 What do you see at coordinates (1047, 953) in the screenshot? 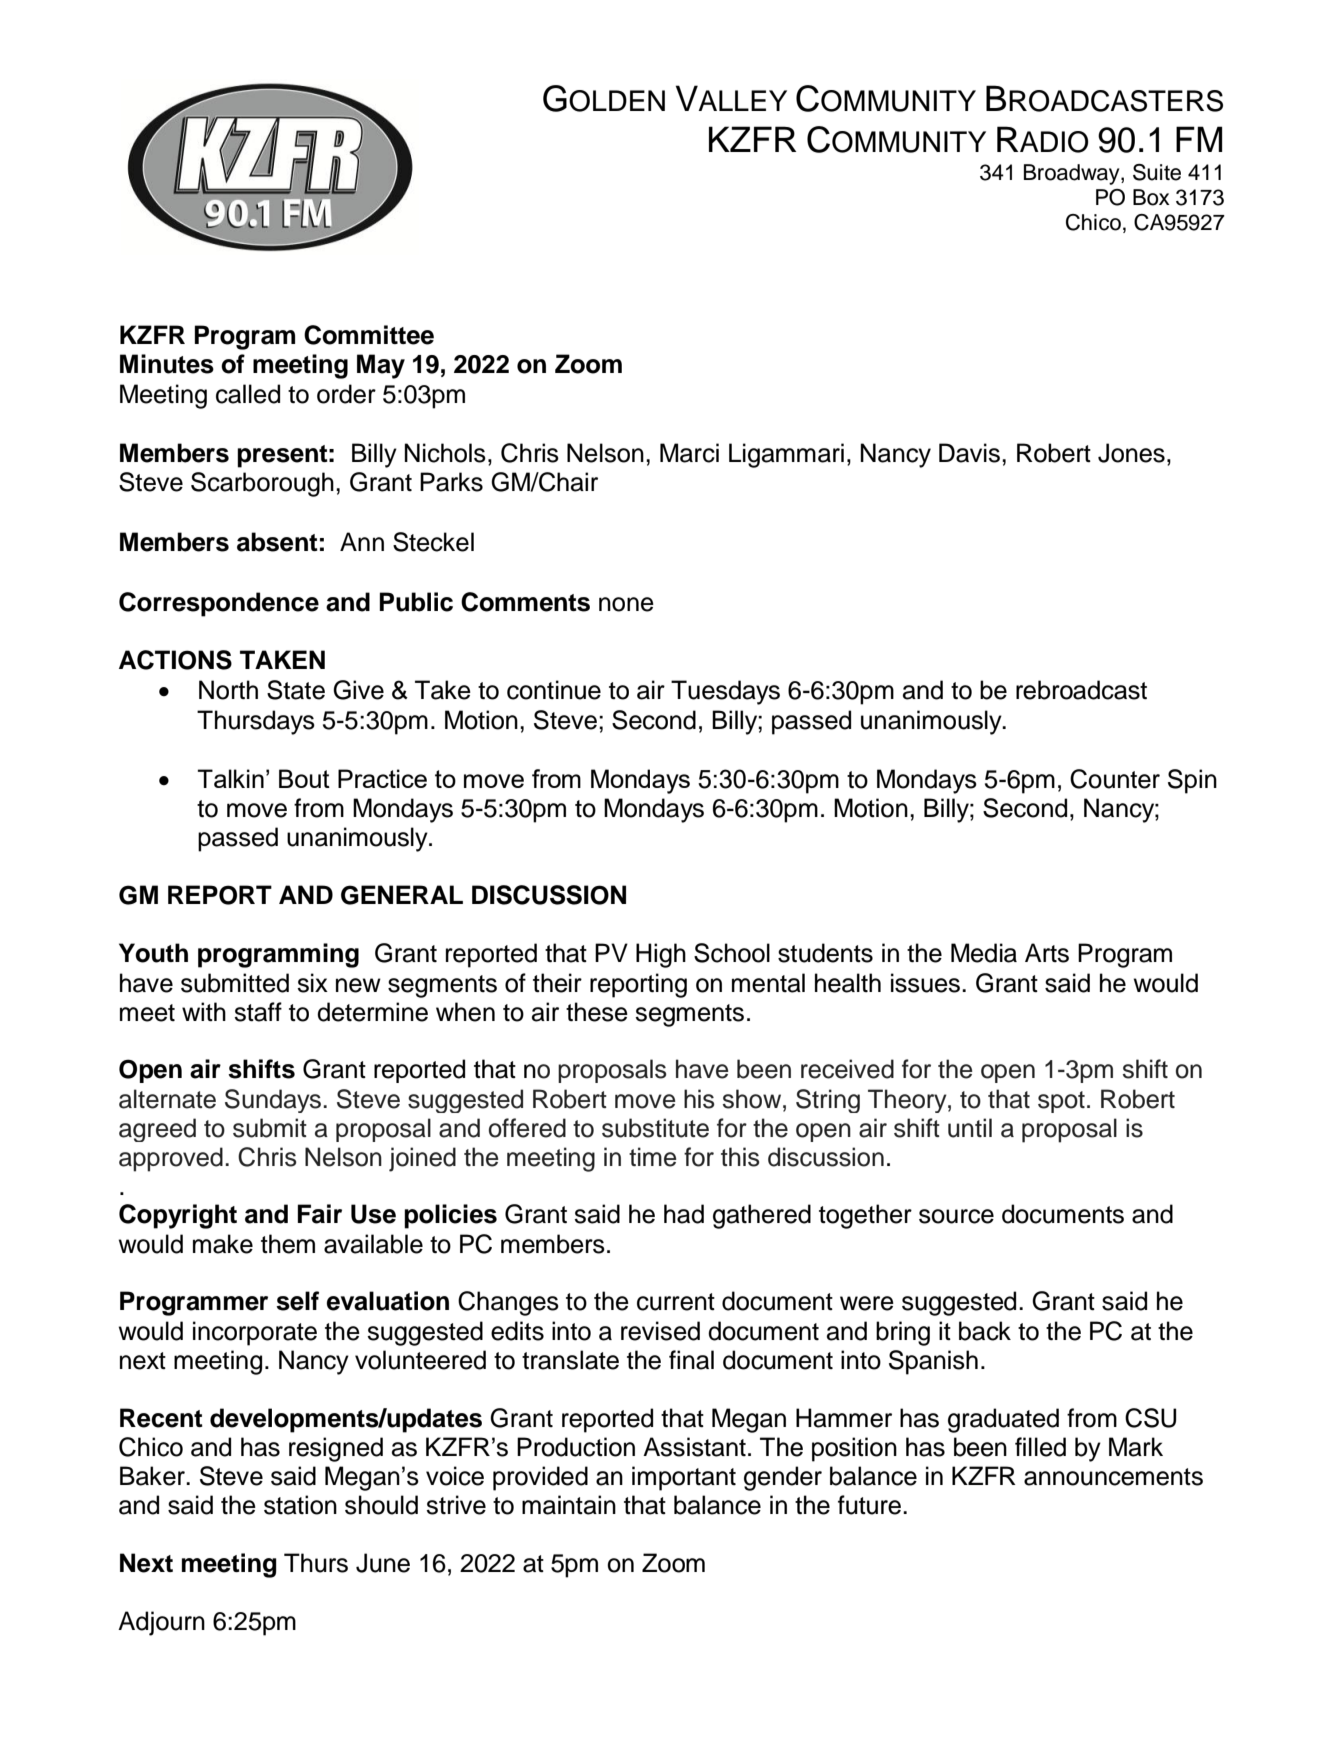
I see `Arts` at bounding box center [1047, 953].
